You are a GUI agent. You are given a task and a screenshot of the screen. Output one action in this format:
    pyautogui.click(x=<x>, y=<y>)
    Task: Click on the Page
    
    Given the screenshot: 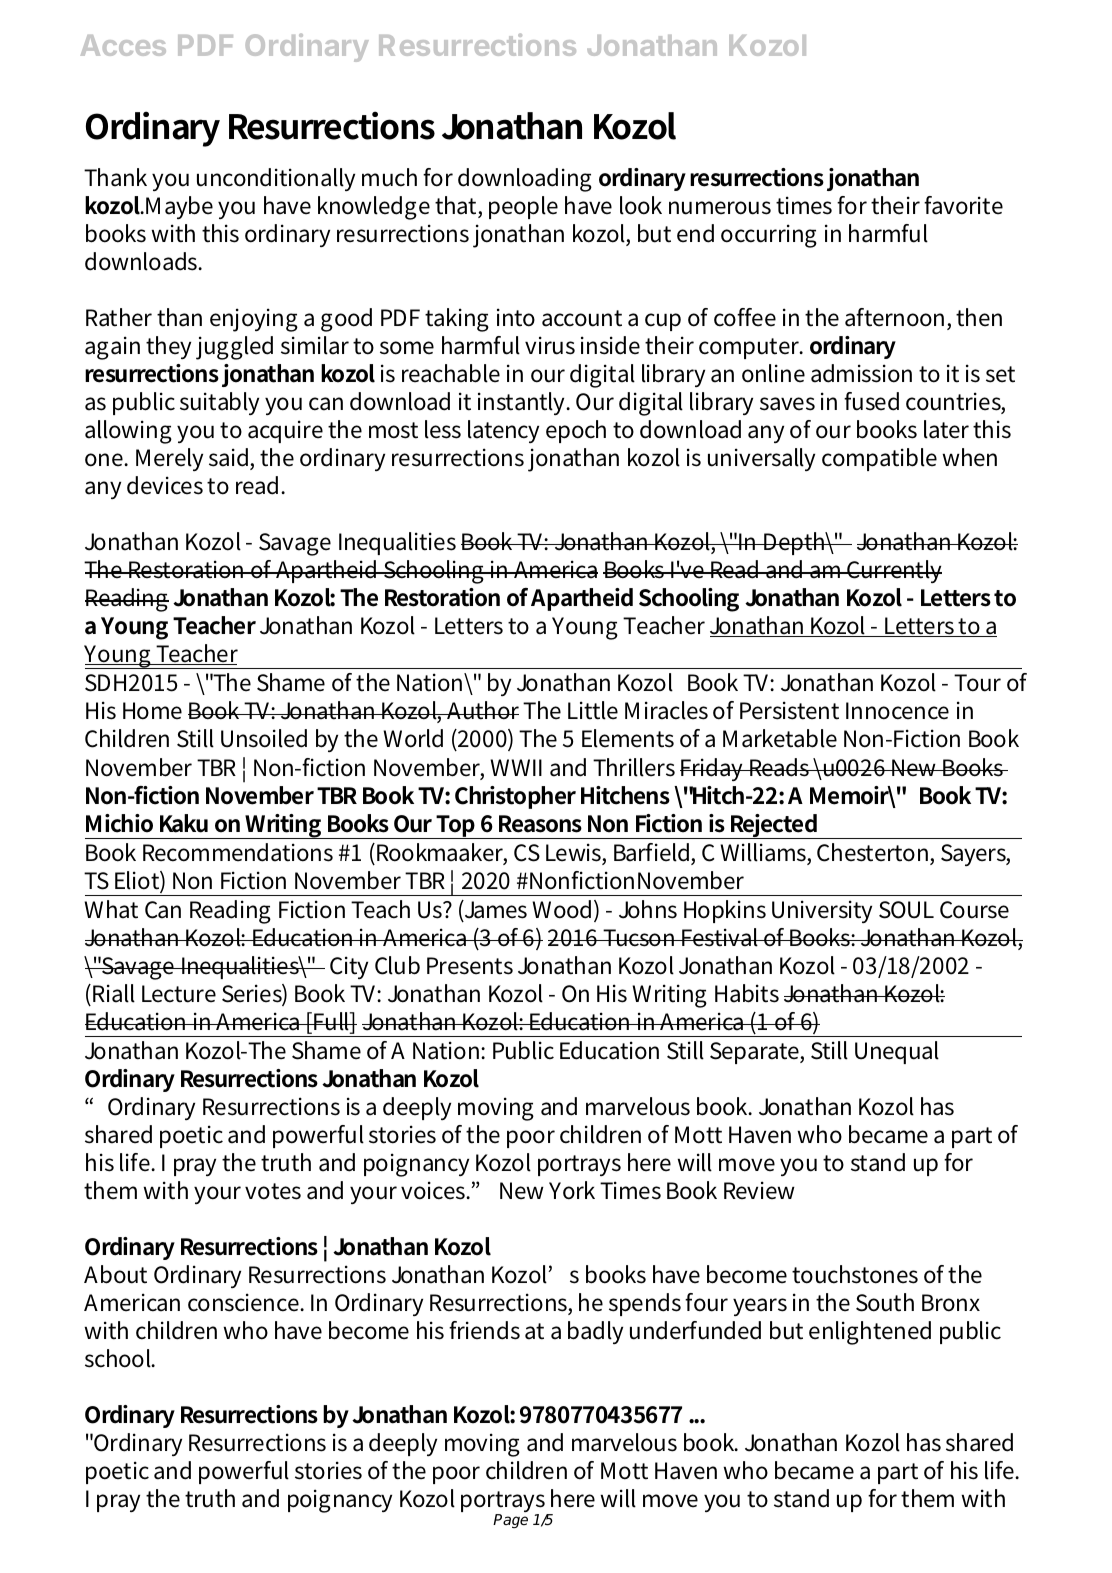 What is the action you would take?
    pyautogui.click(x=510, y=1521)
